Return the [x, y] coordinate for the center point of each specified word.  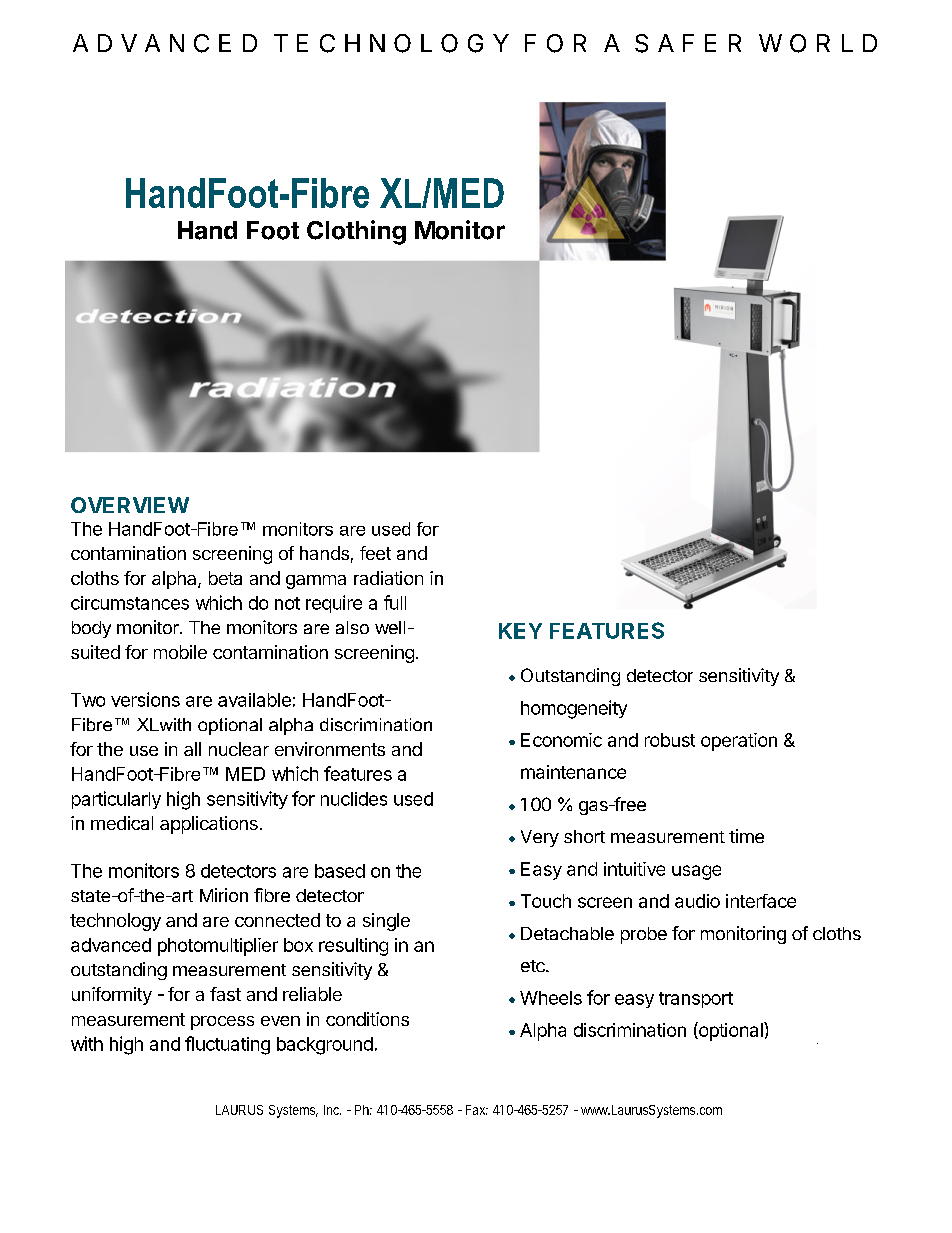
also [352, 627]
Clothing [356, 232]
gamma [316, 582]
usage [696, 872]
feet [375, 553]
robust [670, 740]
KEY [520, 631]
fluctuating [227, 1045]
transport [696, 1000]
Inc [332, 1110]
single [386, 922]
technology [115, 922]
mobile [180, 652]
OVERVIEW [130, 505]
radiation [388, 578]
